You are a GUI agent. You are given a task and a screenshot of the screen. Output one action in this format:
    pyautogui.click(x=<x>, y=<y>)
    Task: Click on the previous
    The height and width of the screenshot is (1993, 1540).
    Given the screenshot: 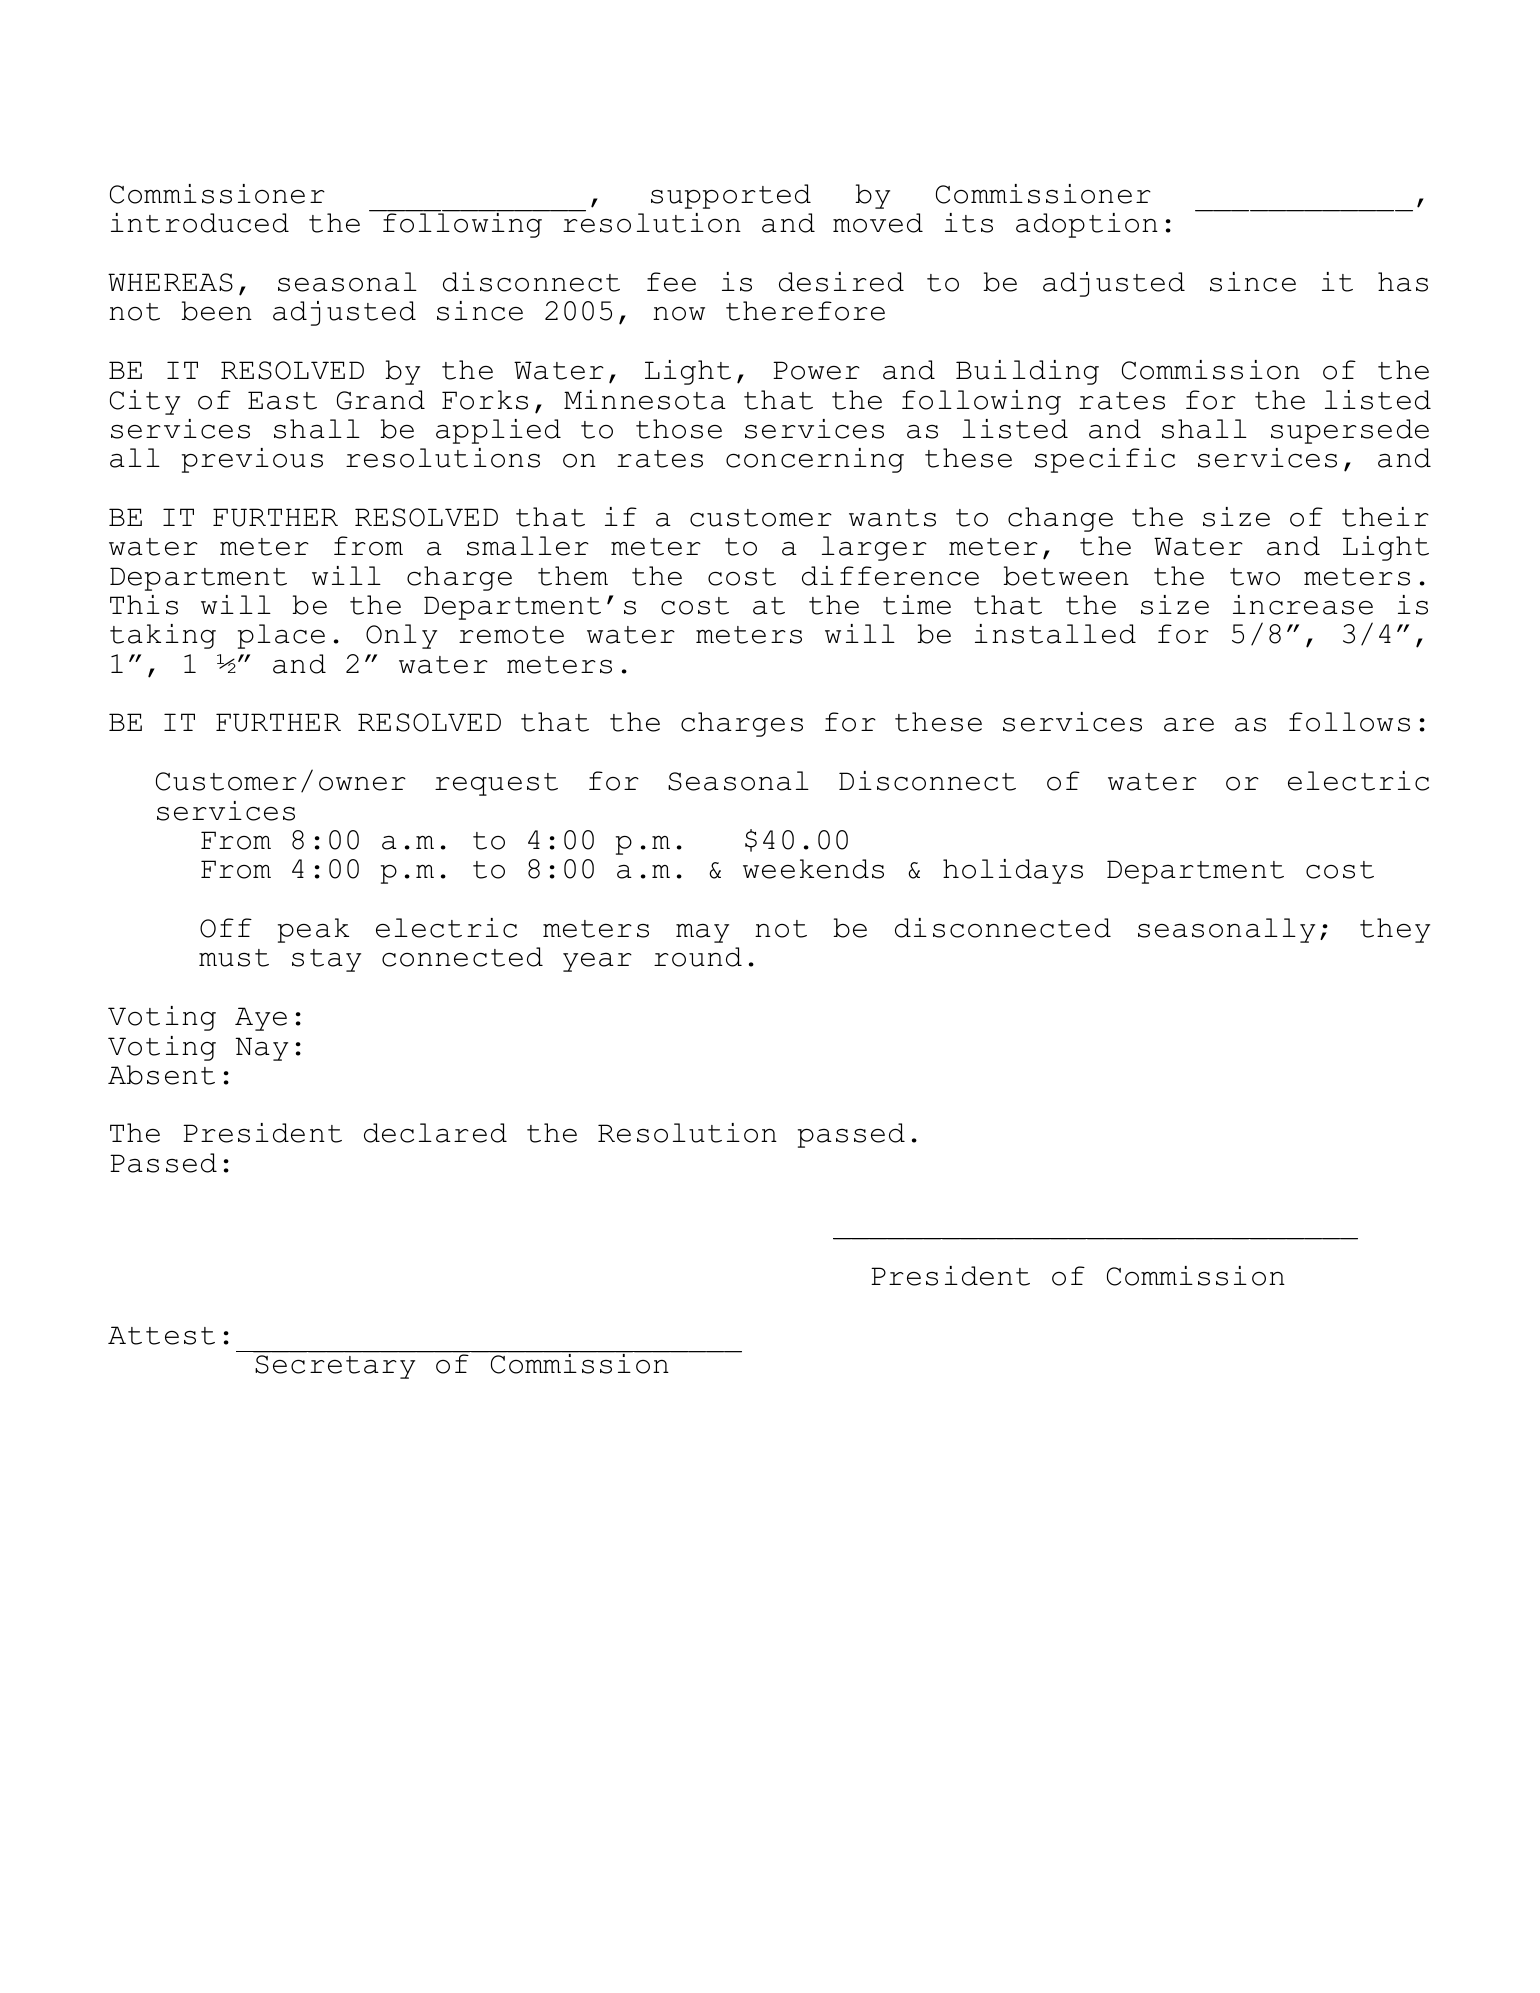 What is the action you would take?
    pyautogui.click(x=252, y=460)
